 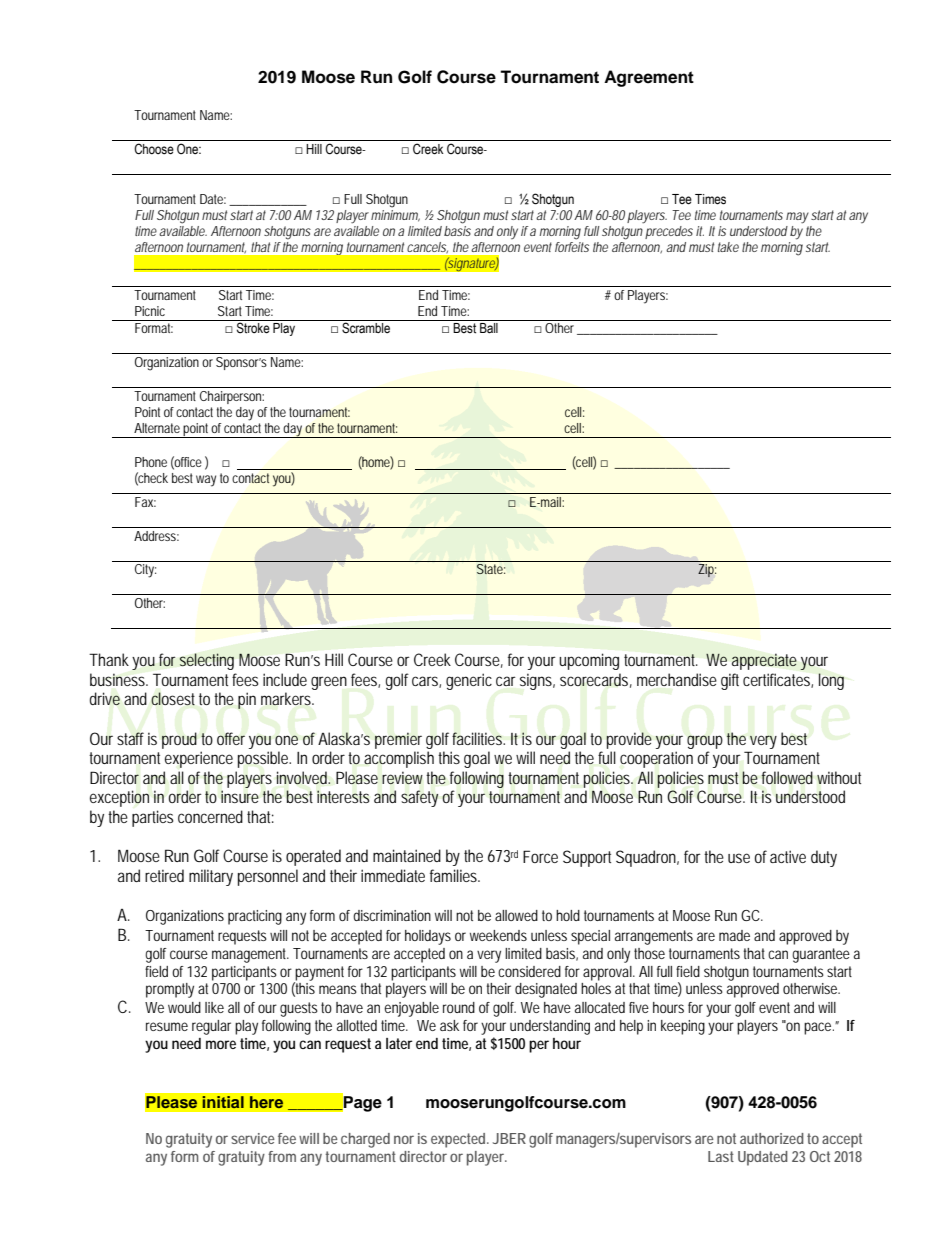 I want to click on experience, so click(x=199, y=759).
